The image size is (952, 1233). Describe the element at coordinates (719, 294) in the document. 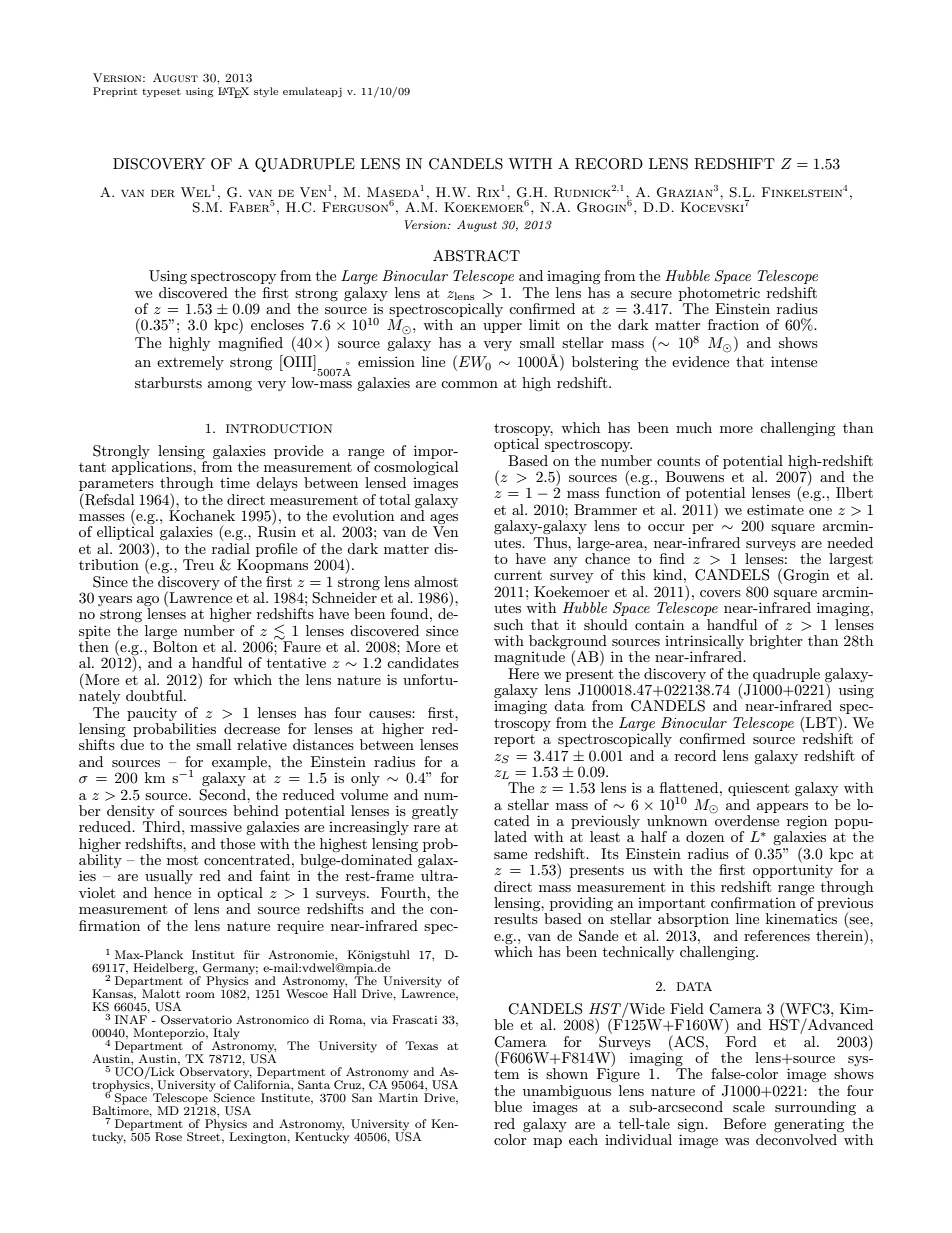

I see `photometric` at that location.
